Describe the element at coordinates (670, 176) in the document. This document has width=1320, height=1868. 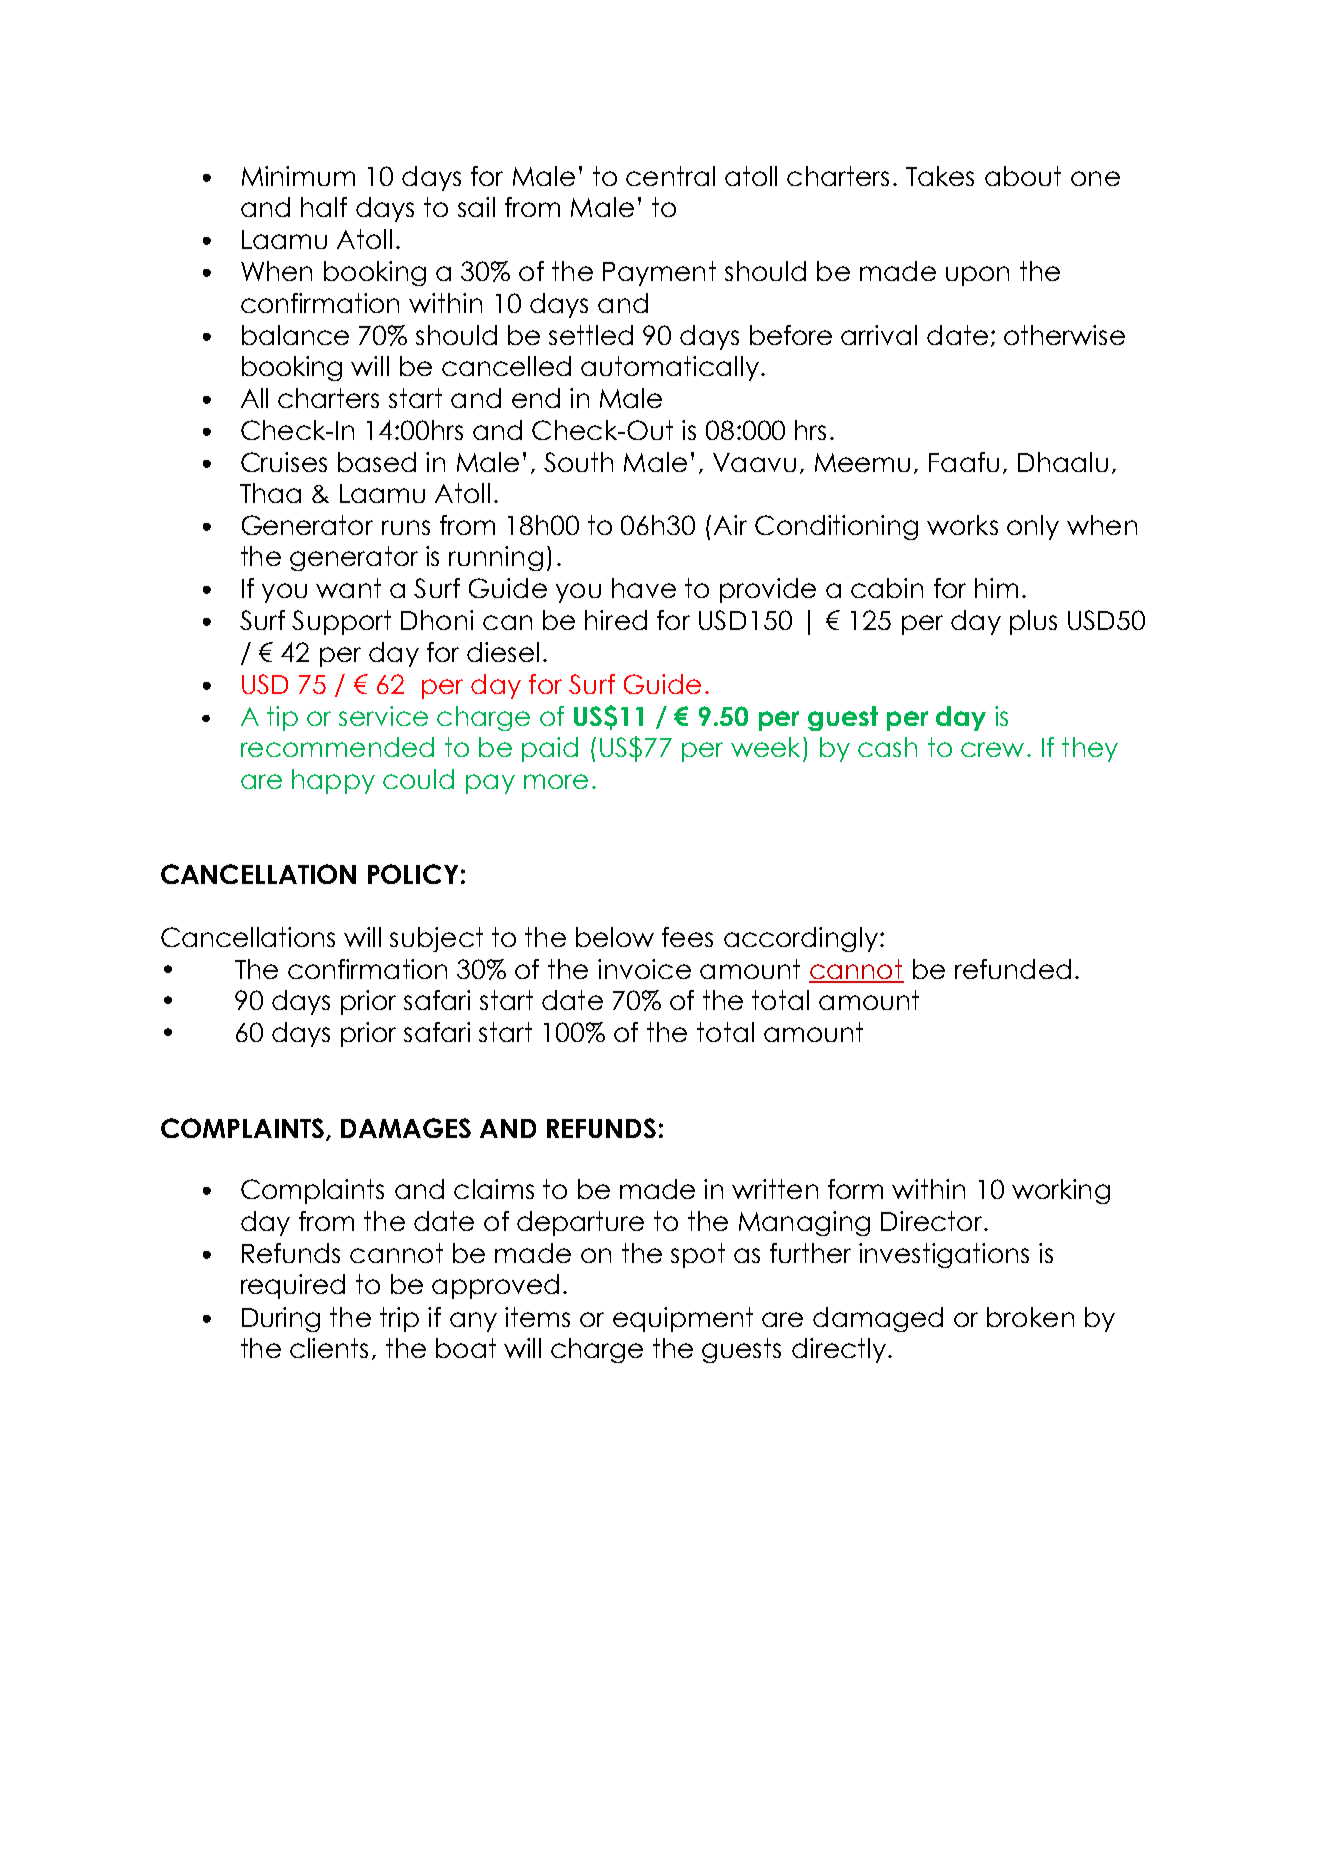
I see `central` at that location.
